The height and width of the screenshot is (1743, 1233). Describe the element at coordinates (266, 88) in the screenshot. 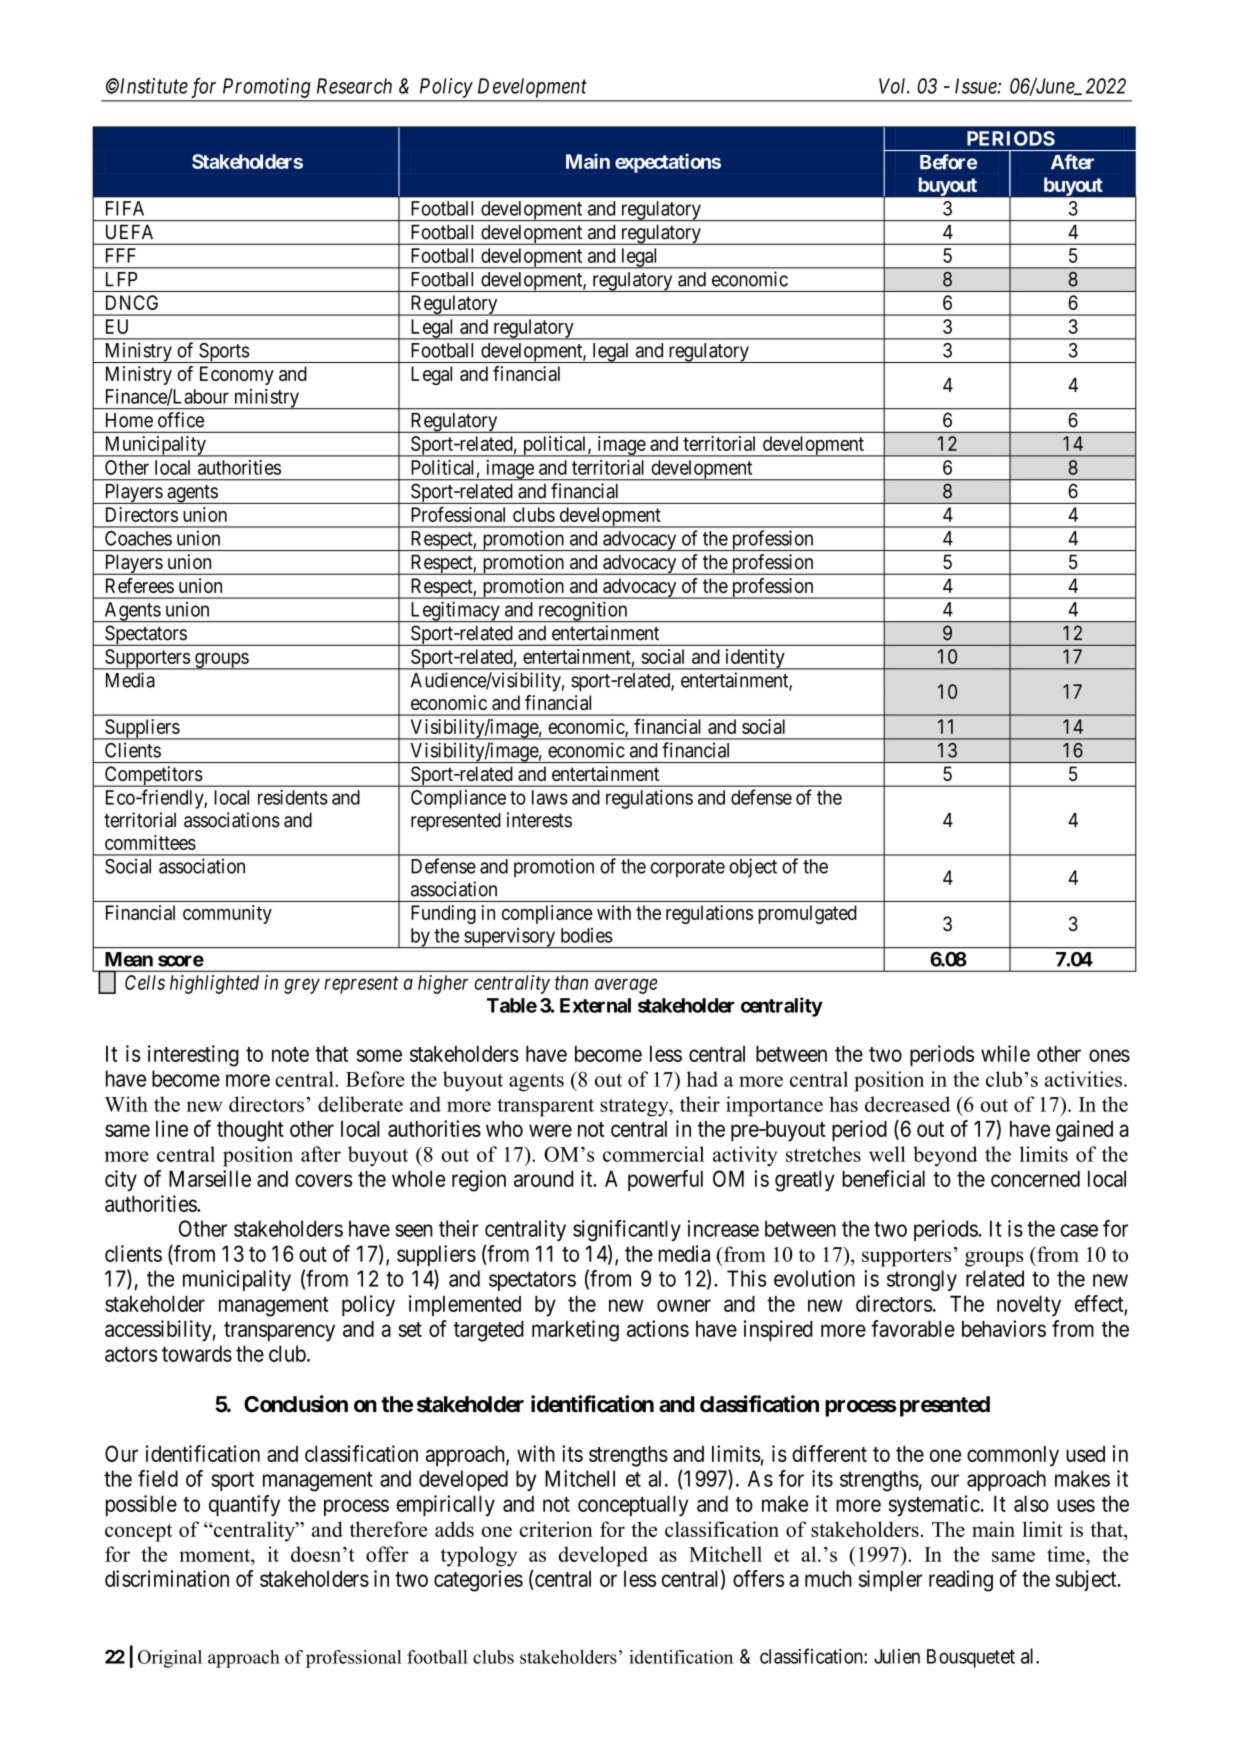

I see `Promoting` at that location.
